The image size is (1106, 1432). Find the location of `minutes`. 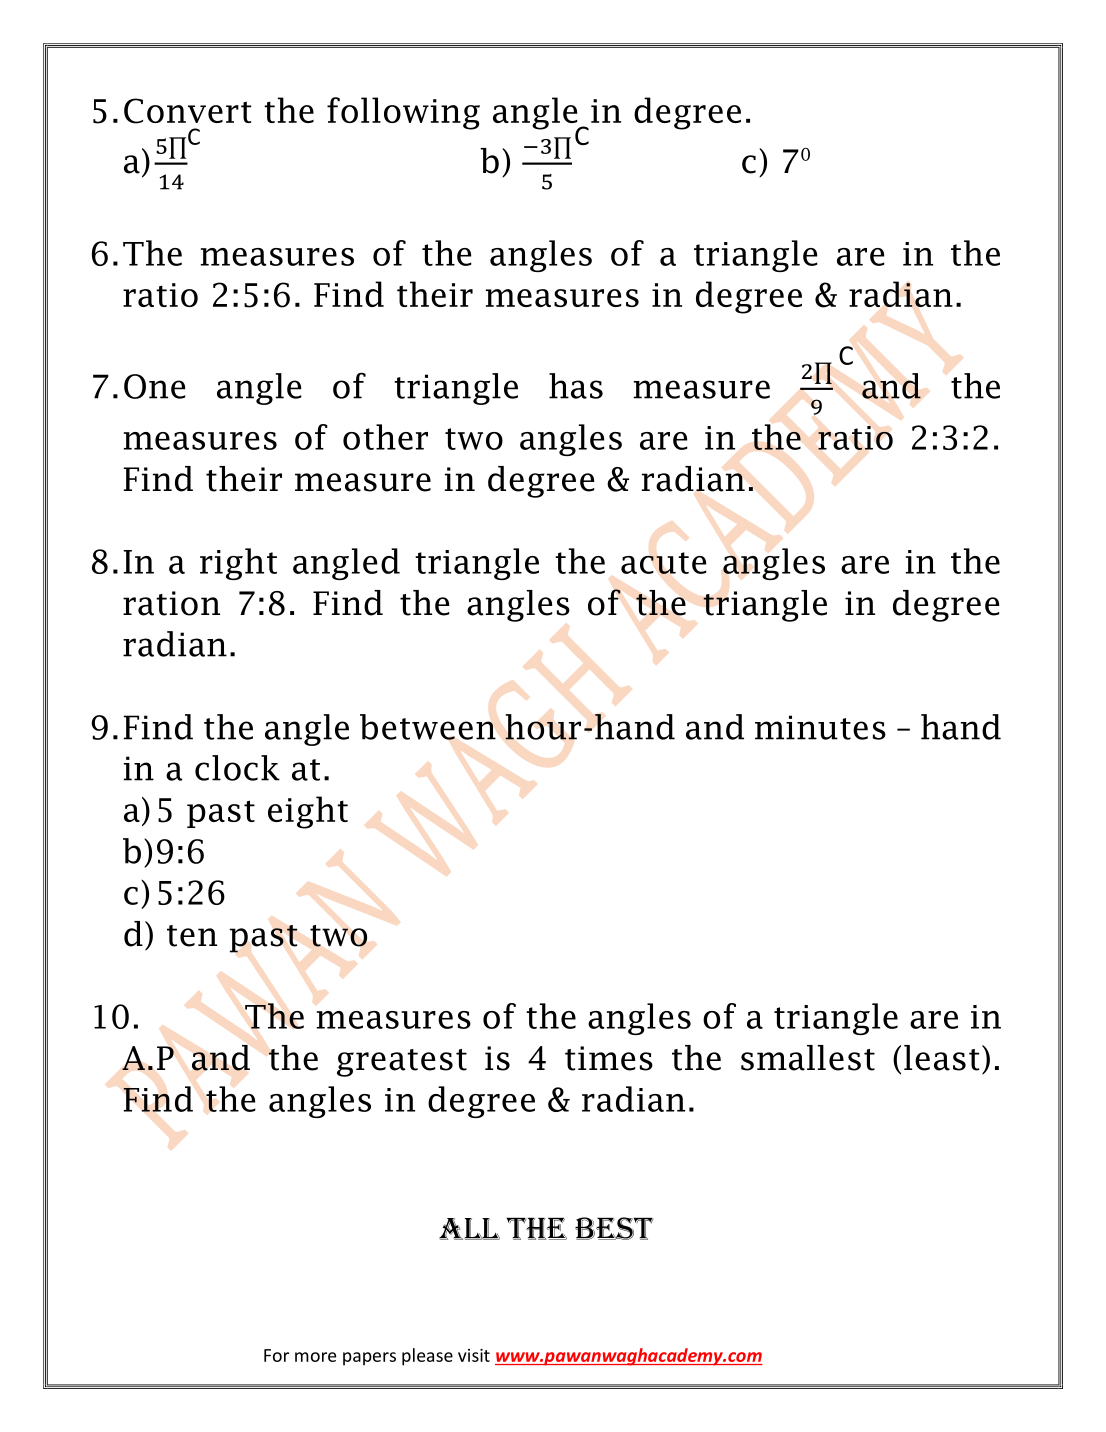

minutes is located at coordinates (820, 727).
